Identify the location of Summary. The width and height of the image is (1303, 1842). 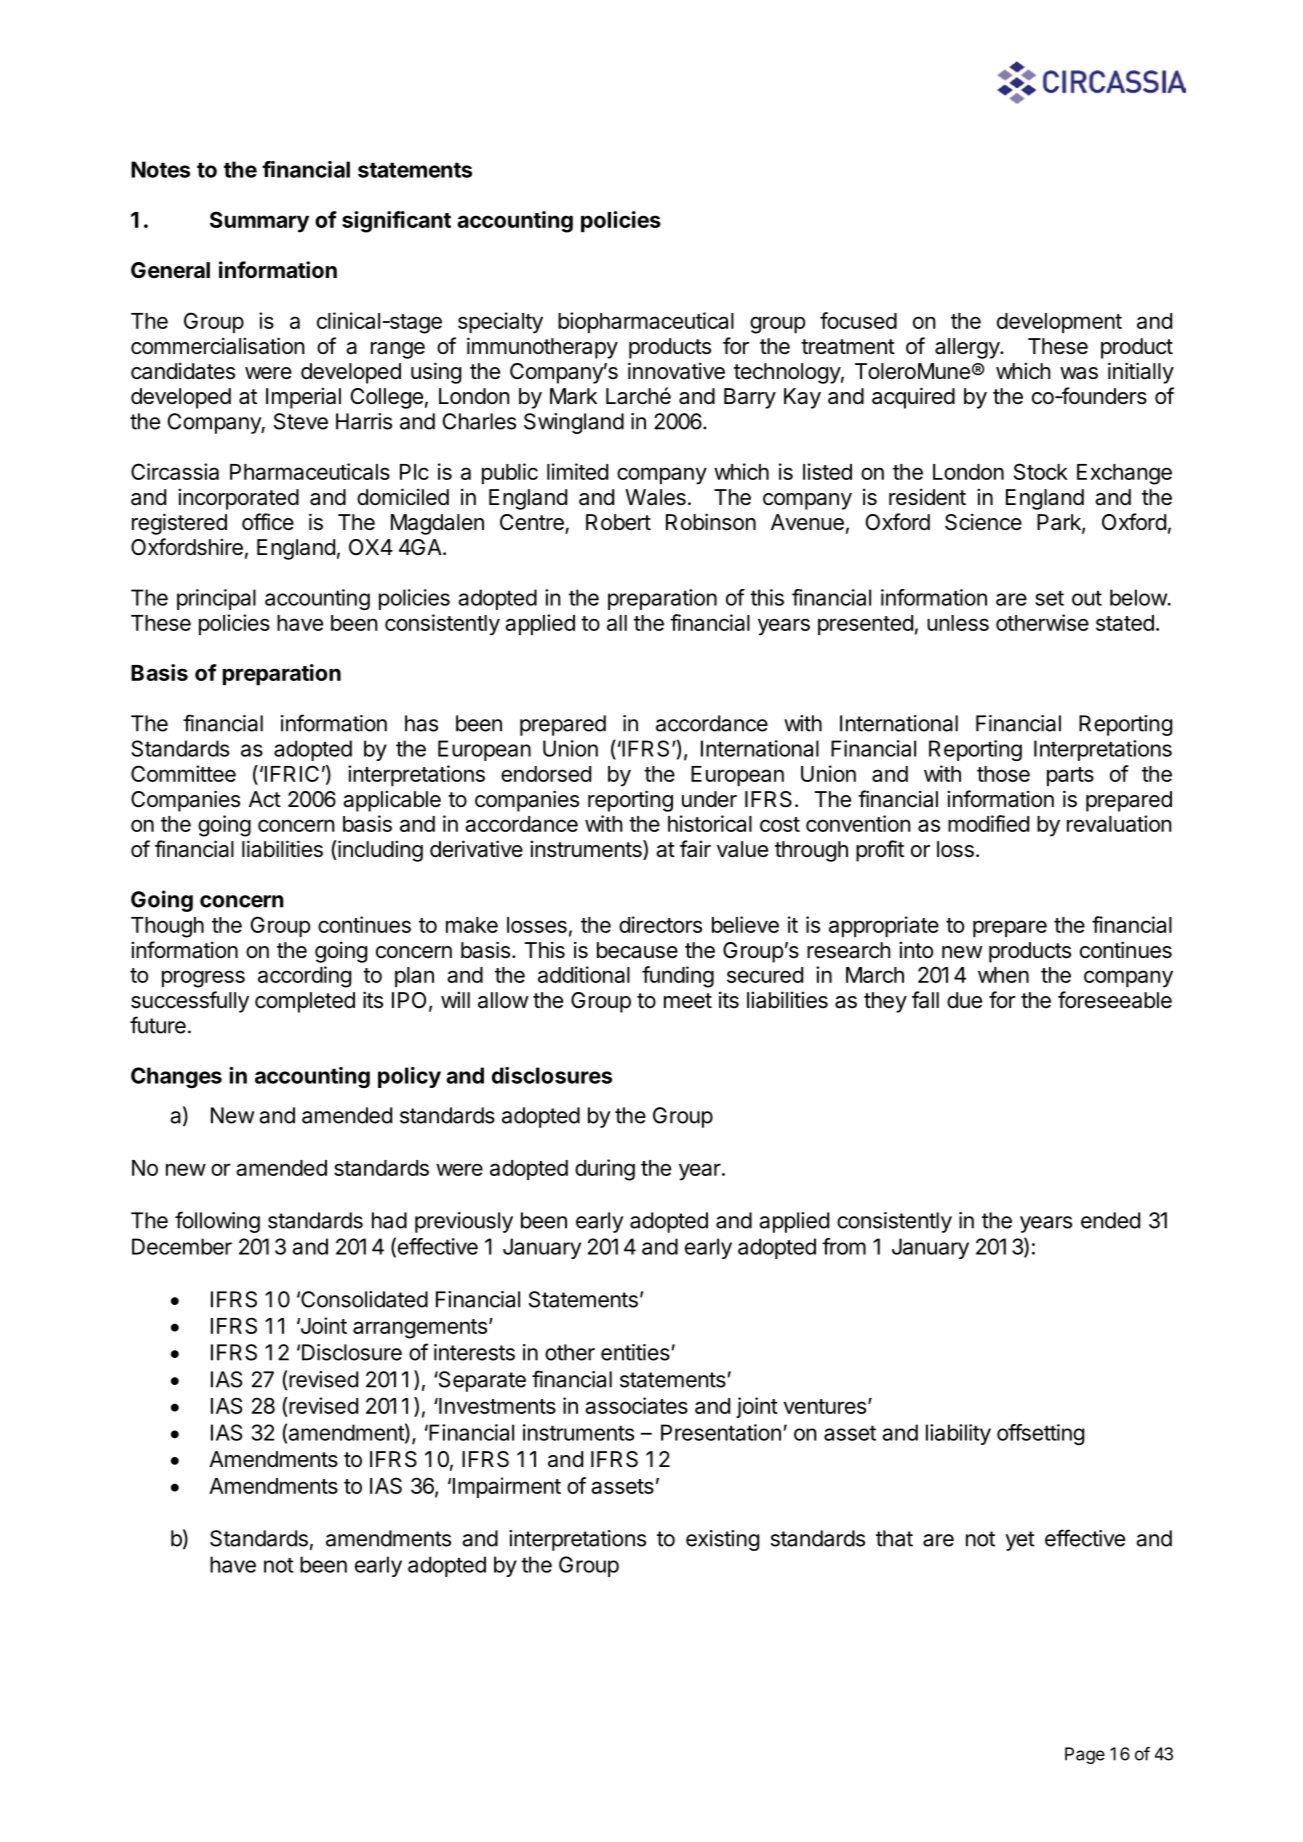
(259, 222).
